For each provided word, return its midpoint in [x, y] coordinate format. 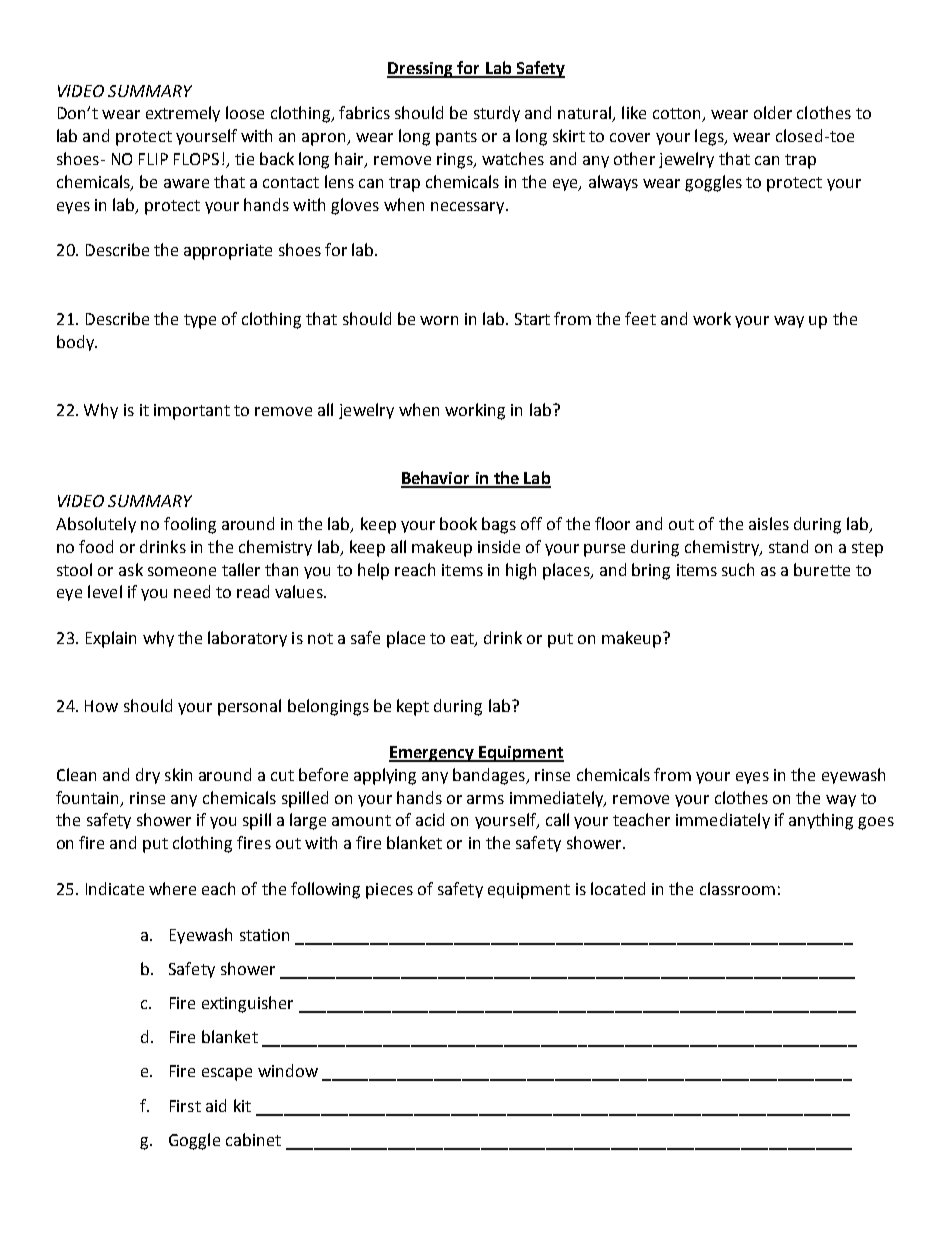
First [185, 1106]
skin [178, 774]
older [773, 112]
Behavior [437, 479]
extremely [183, 114]
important [192, 412]
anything [821, 821]
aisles [769, 523]
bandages [490, 776]
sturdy [497, 114]
